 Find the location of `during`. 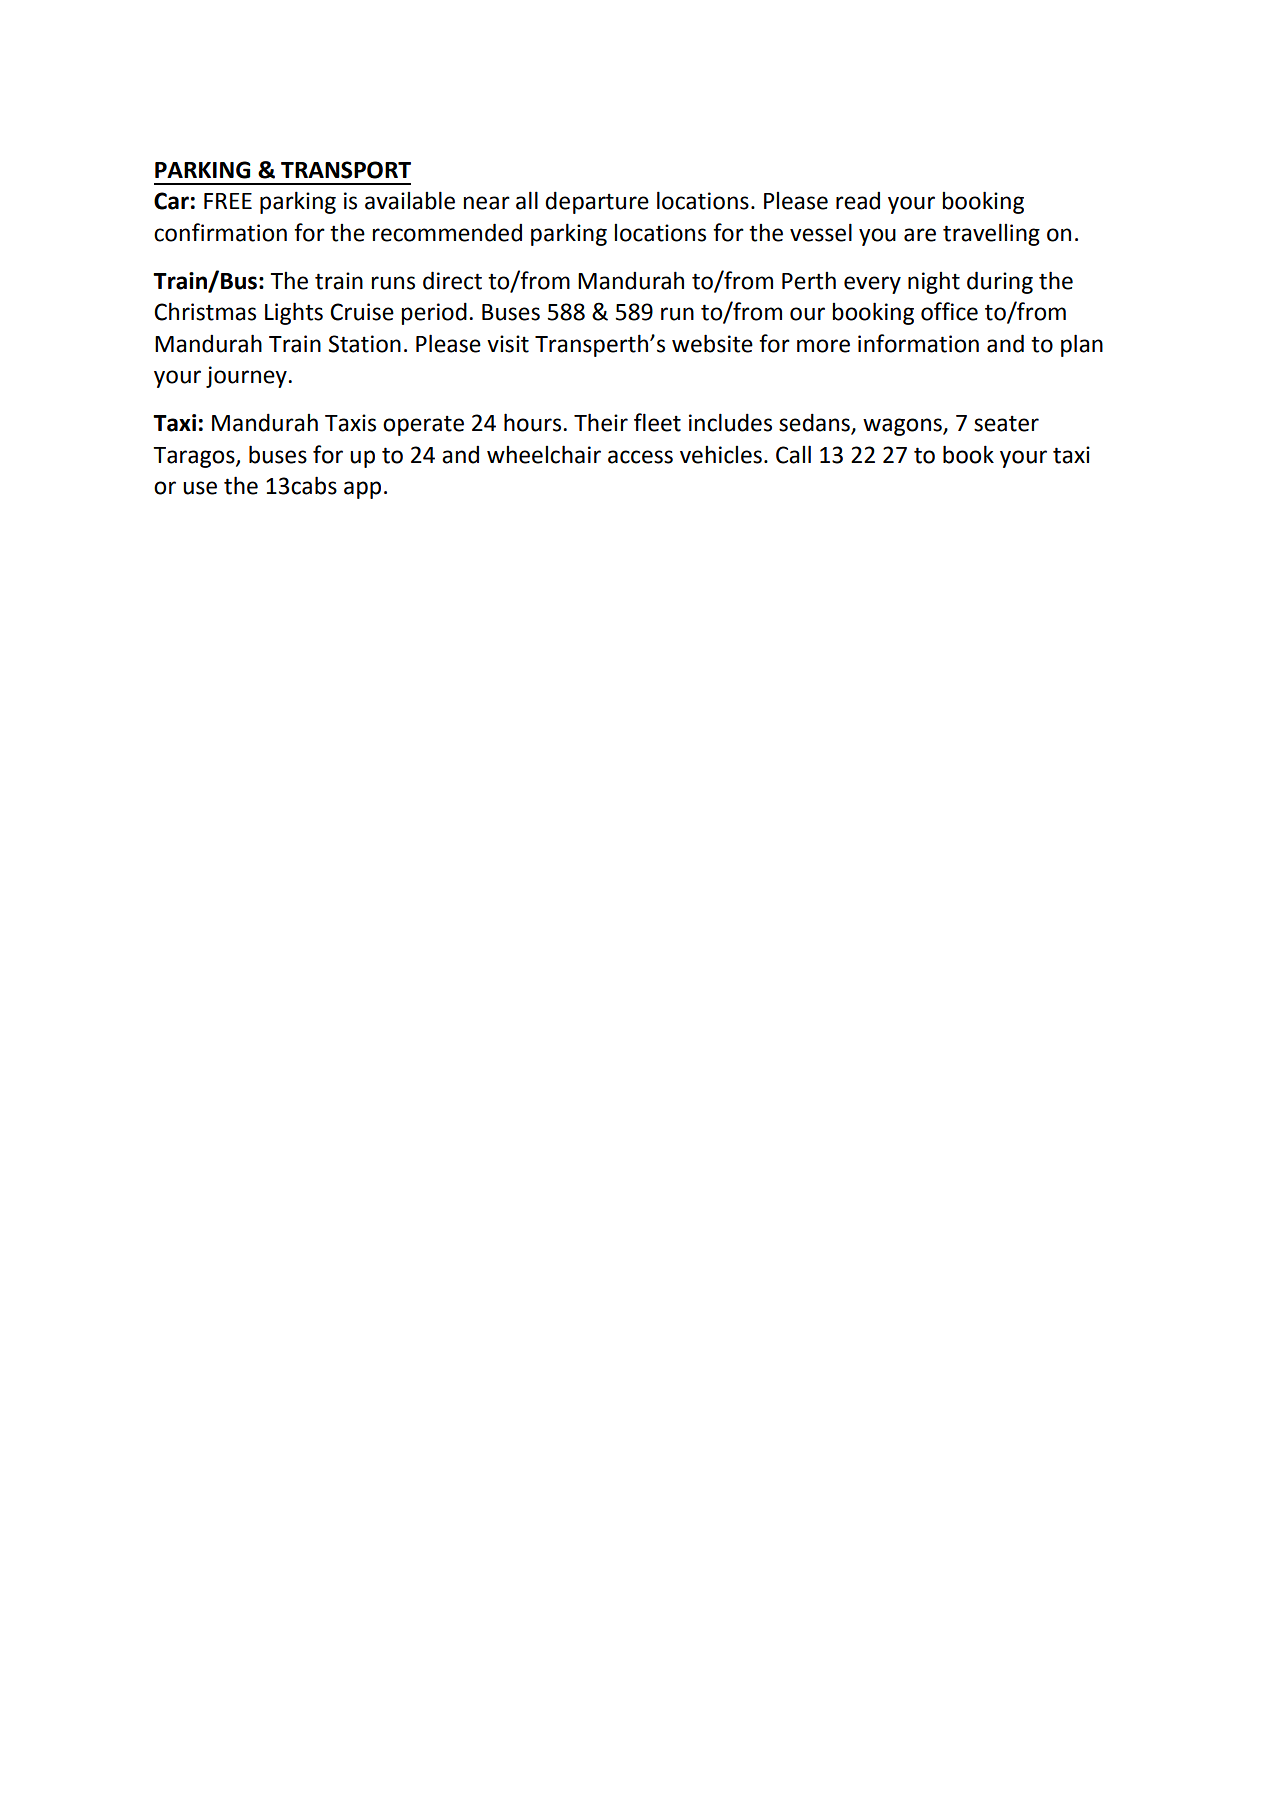

during is located at coordinates (1000, 282).
